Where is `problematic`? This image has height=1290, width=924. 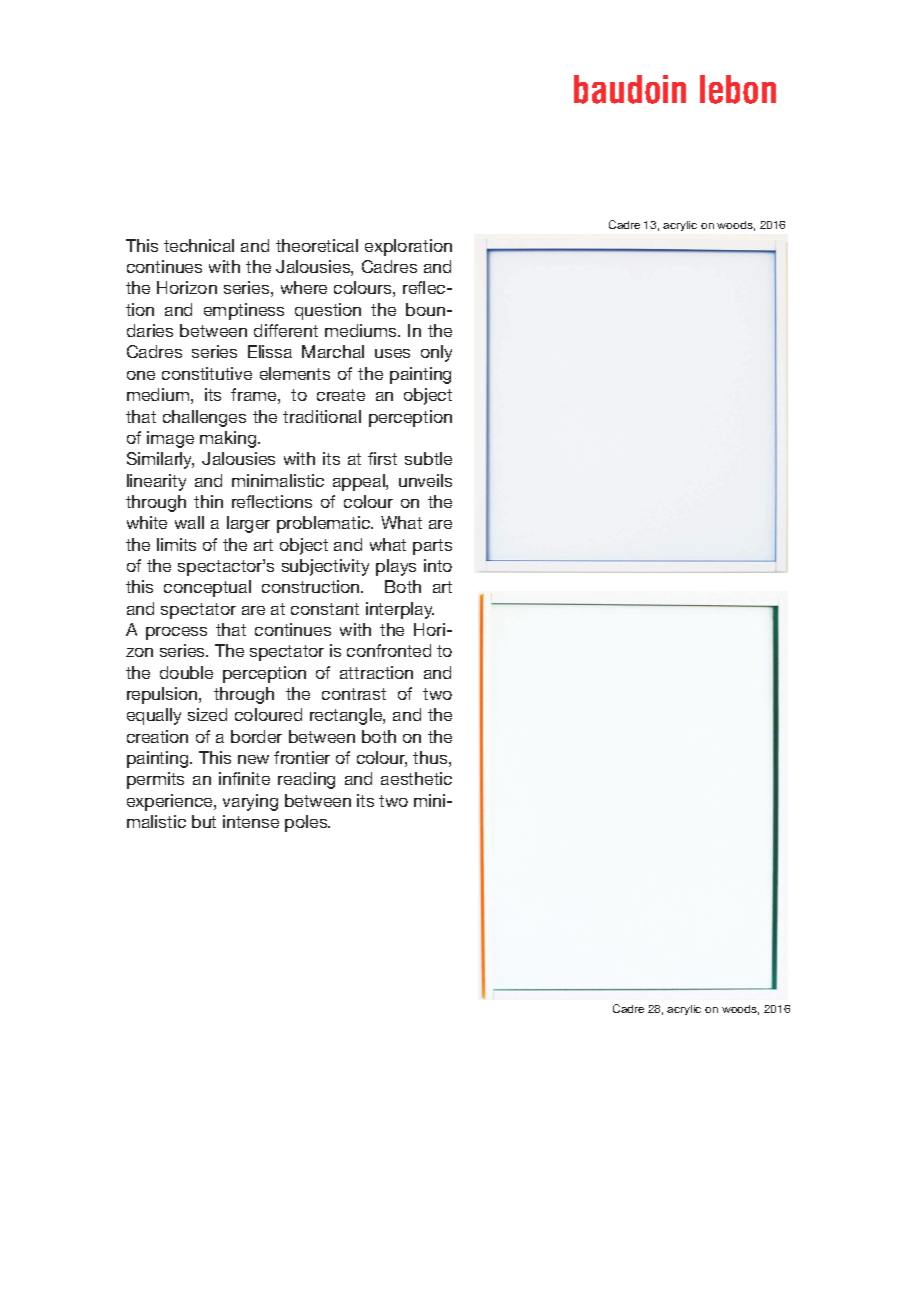
problematic is located at coordinates (324, 524).
